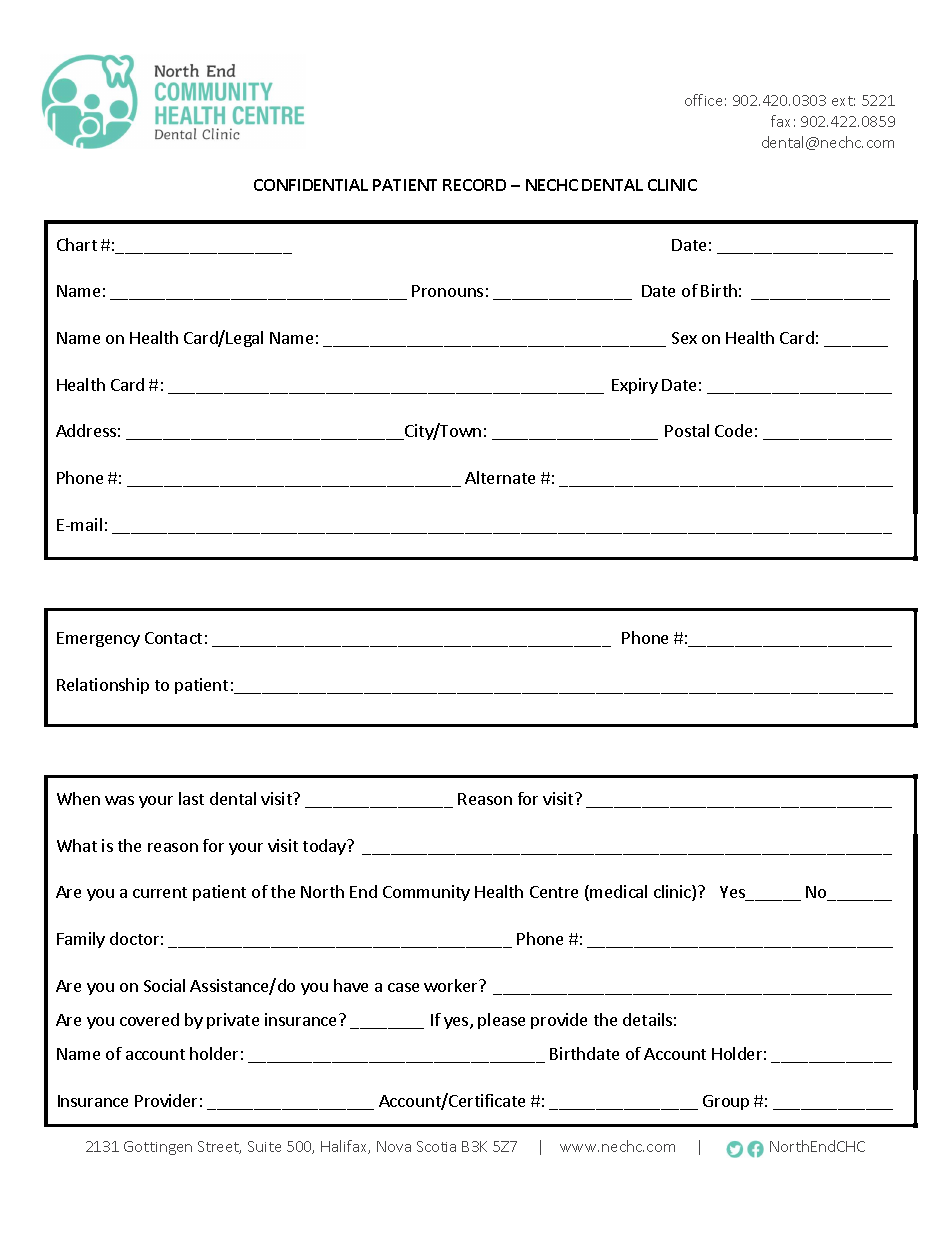 This page has width=952, height=1233. Describe the element at coordinates (500, 477) in the page. I see `Alternate` at that location.
